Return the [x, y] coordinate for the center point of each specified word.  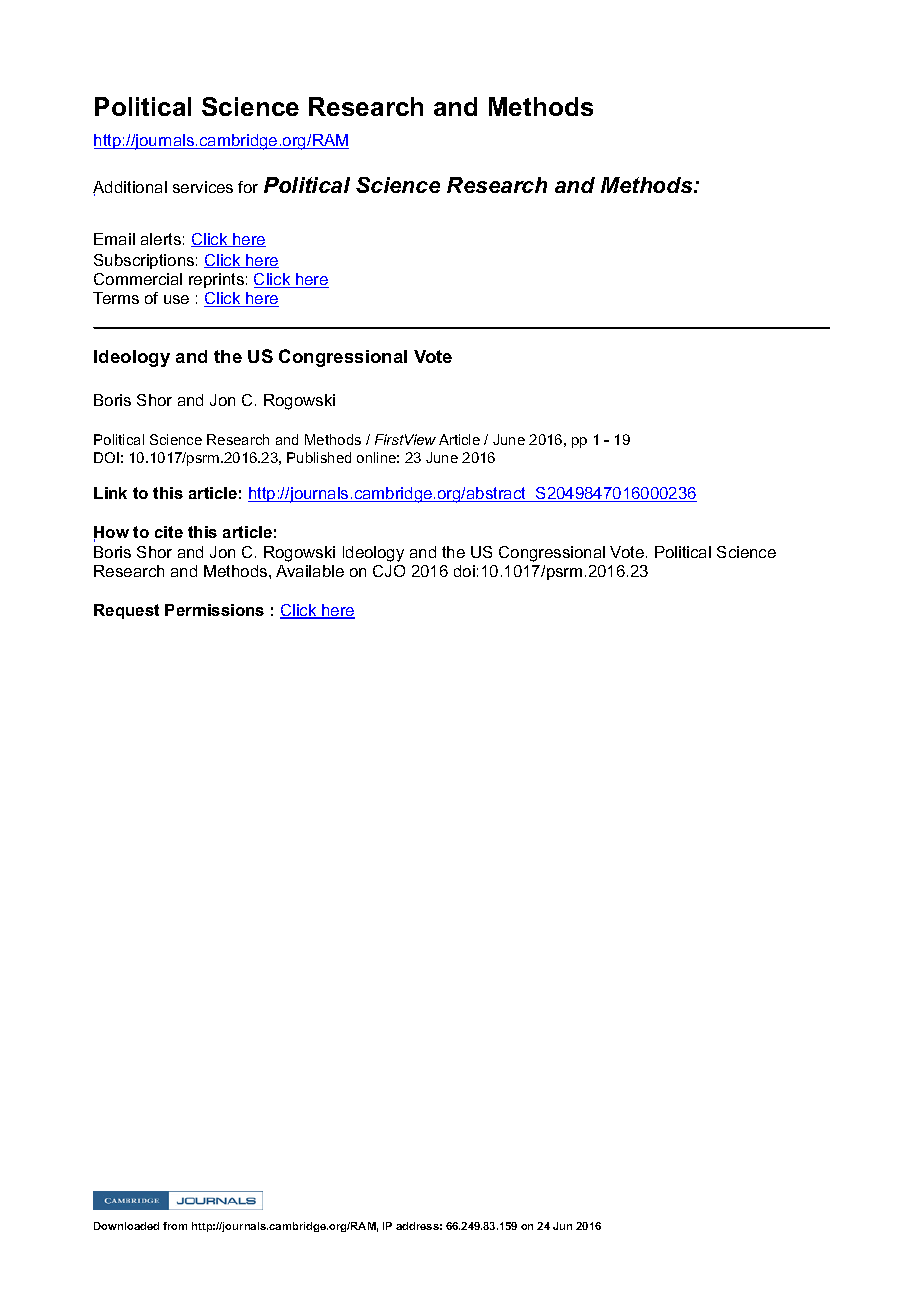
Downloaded [126, 1226]
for [248, 187]
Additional [130, 188]
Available [310, 571]
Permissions [214, 610]
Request [126, 611]
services [203, 187]
